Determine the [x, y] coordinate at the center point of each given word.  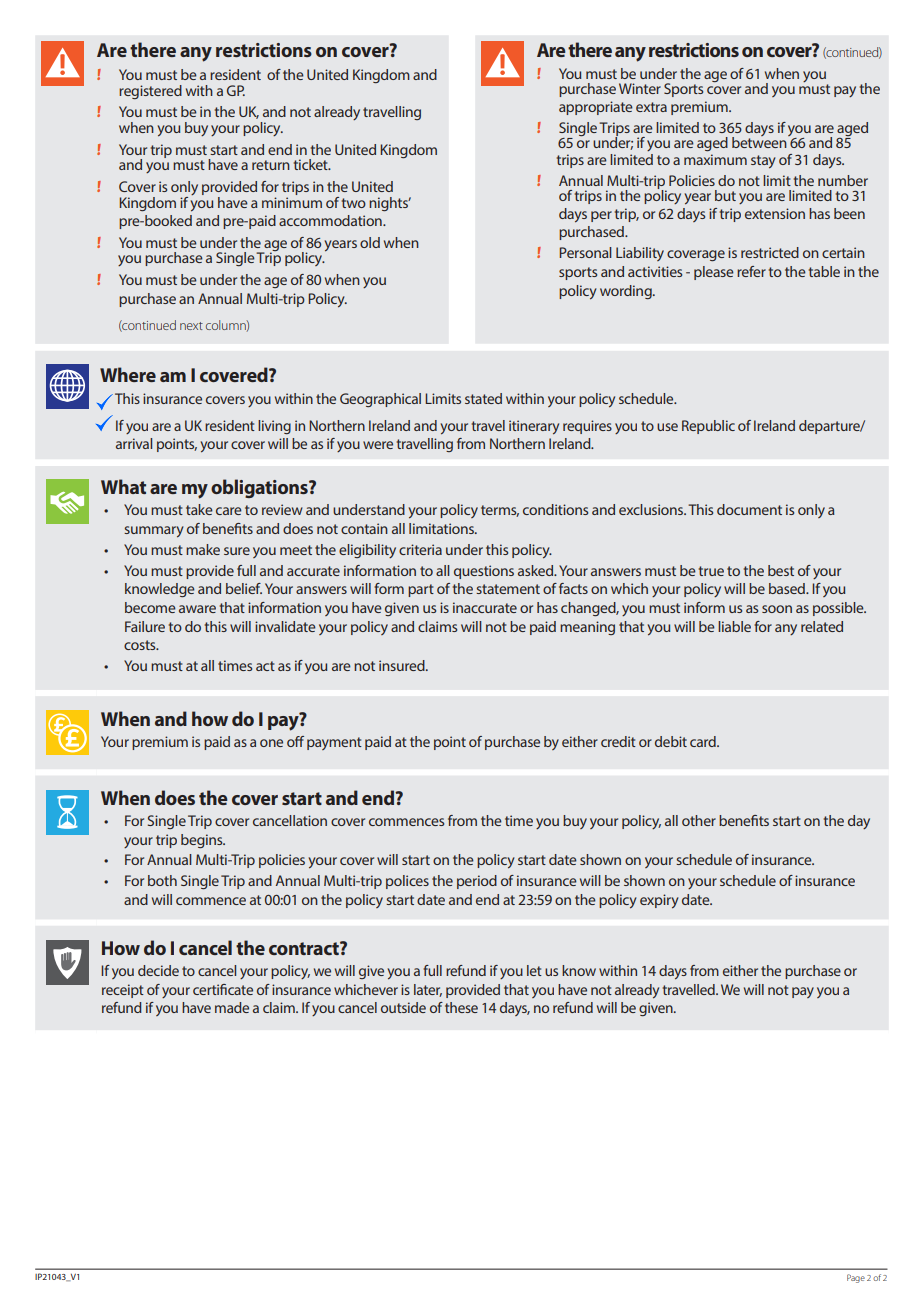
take [199, 509]
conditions [555, 509]
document [749, 509]
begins [203, 841]
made [232, 1007]
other [699, 820]
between [760, 141]
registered [150, 92]
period [477, 882]
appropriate [596, 108]
